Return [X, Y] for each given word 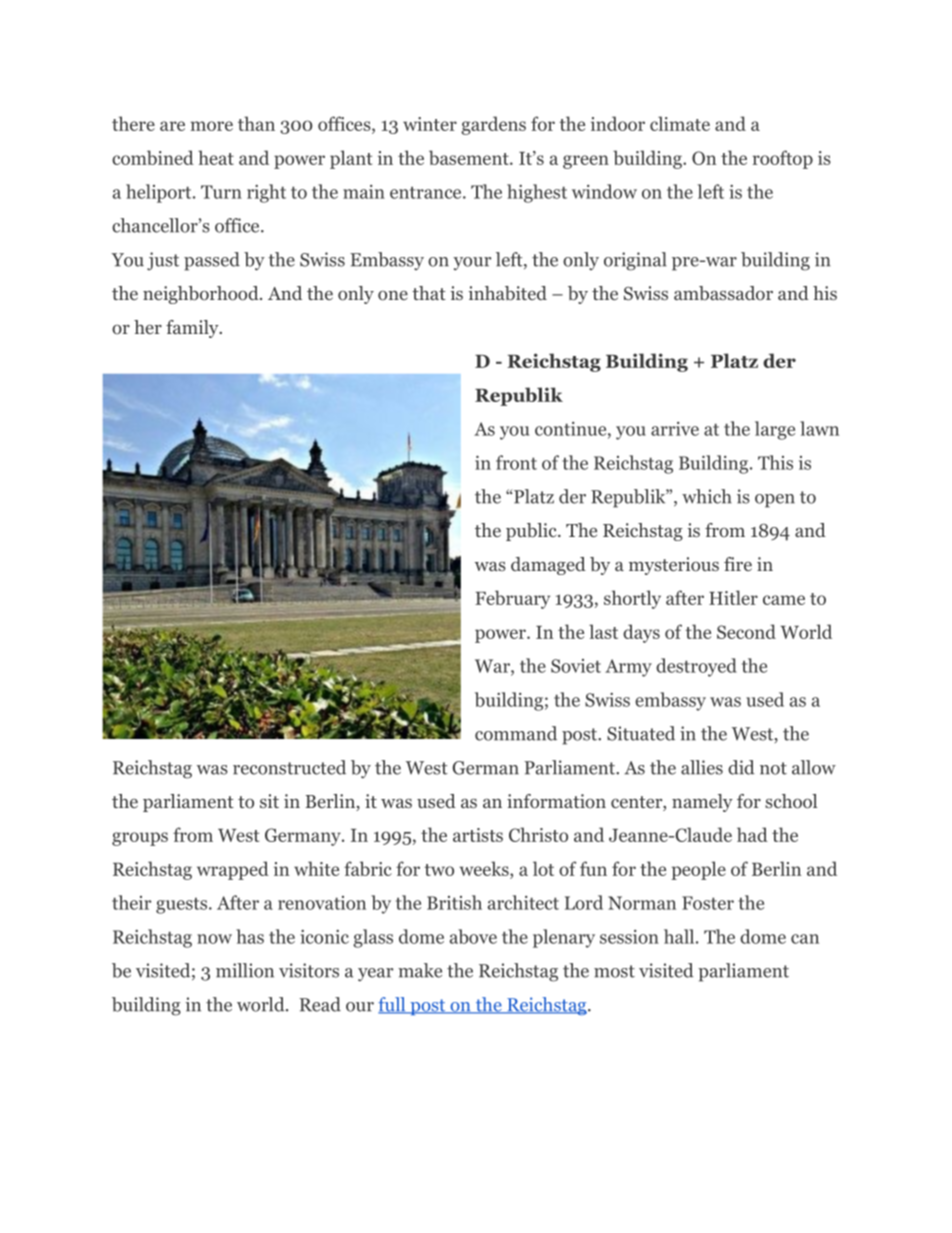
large [775, 430]
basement [470, 157]
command [516, 733]
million [245, 970]
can [805, 939]
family [193, 329]
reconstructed [289, 767]
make [420, 970]
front [516, 462]
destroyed [696, 667]
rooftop [783, 159]
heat [216, 157]
